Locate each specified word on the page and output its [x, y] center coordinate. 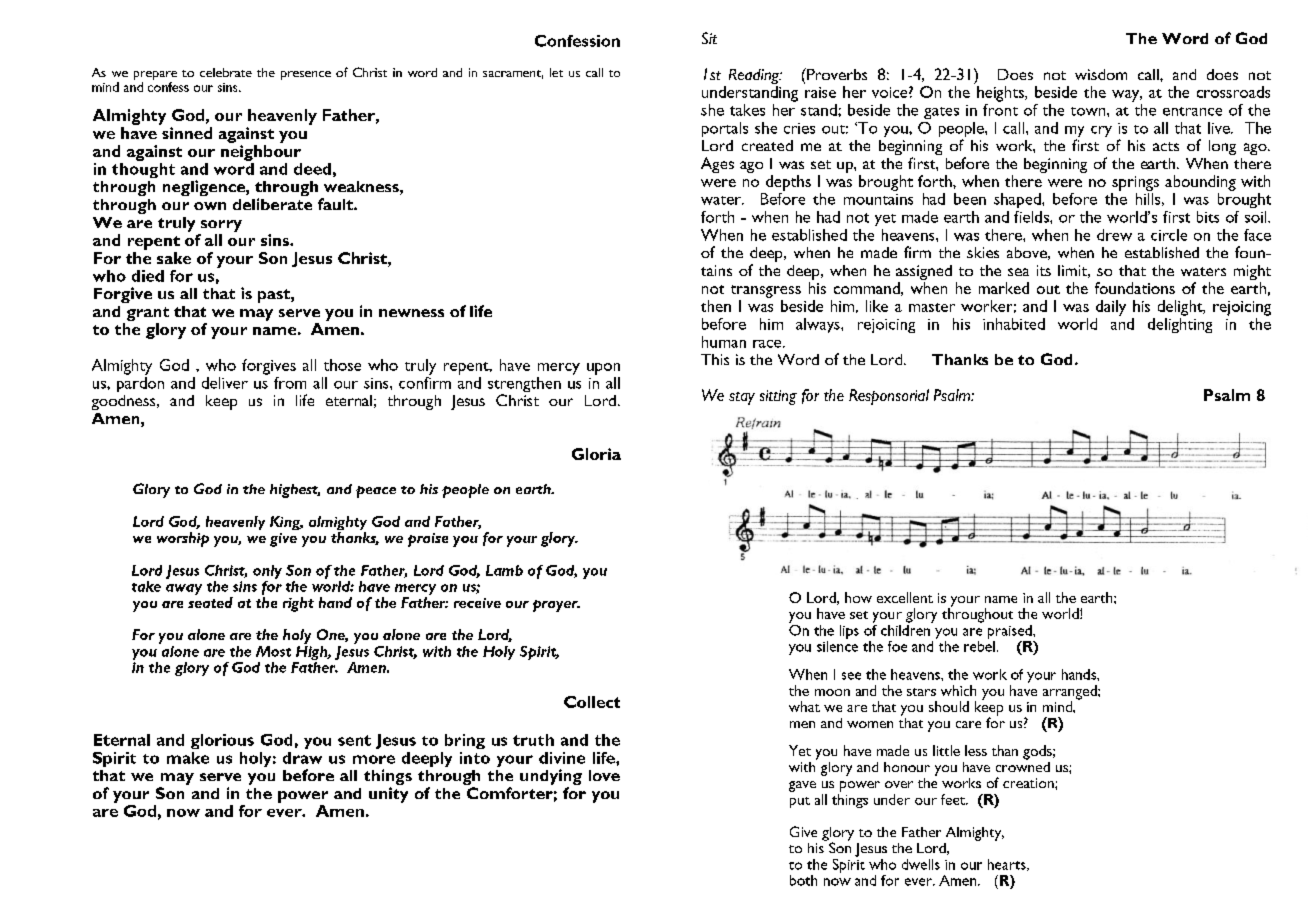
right [298, 604]
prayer [556, 606]
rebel [979, 645]
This [715, 359]
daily [1111, 308]
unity [388, 795]
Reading [755, 78]
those [342, 365]
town [1089, 111]
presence [306, 75]
